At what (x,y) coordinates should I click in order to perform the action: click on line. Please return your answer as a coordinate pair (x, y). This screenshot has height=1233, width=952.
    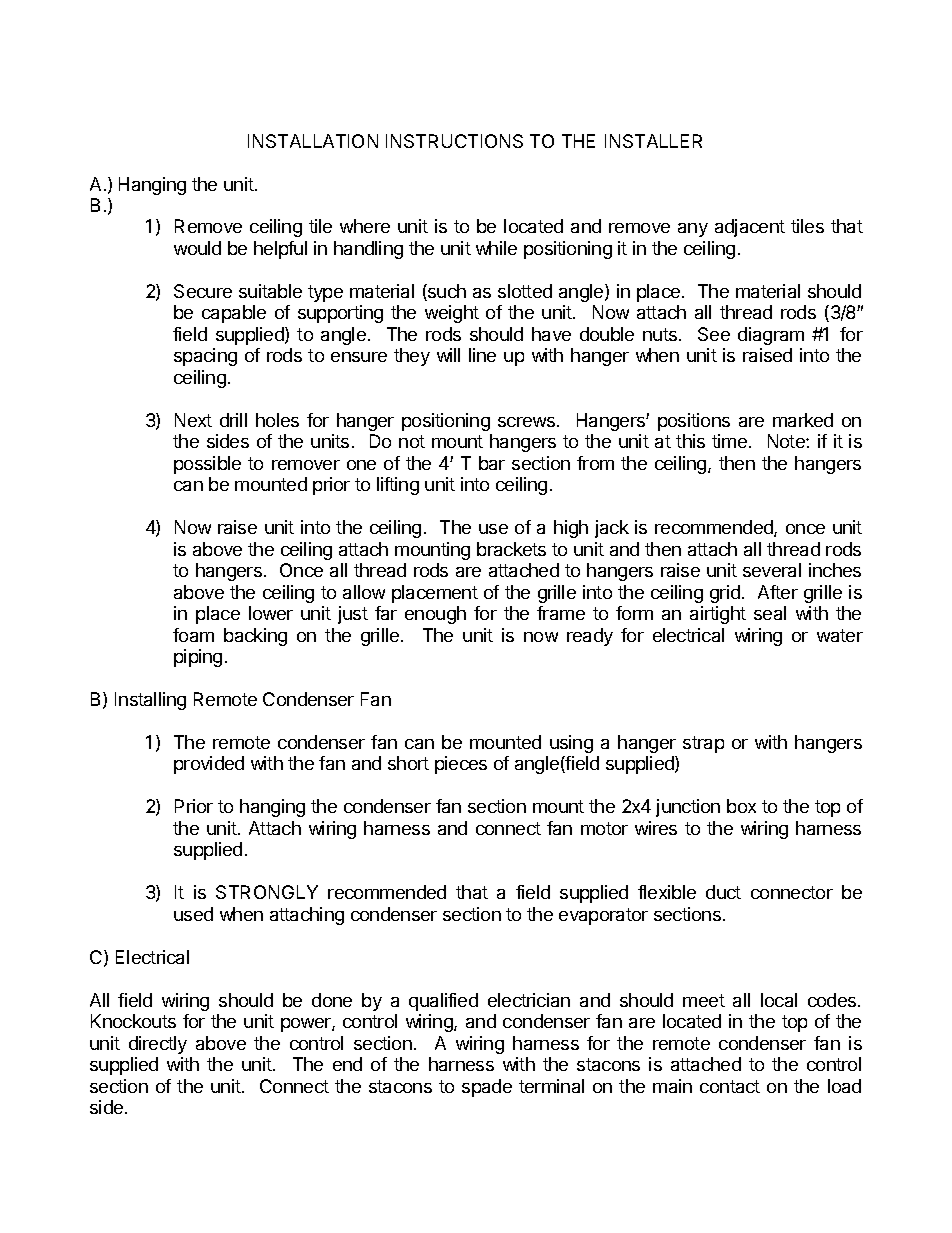
    Looking at the image, I should click on (482, 355).
